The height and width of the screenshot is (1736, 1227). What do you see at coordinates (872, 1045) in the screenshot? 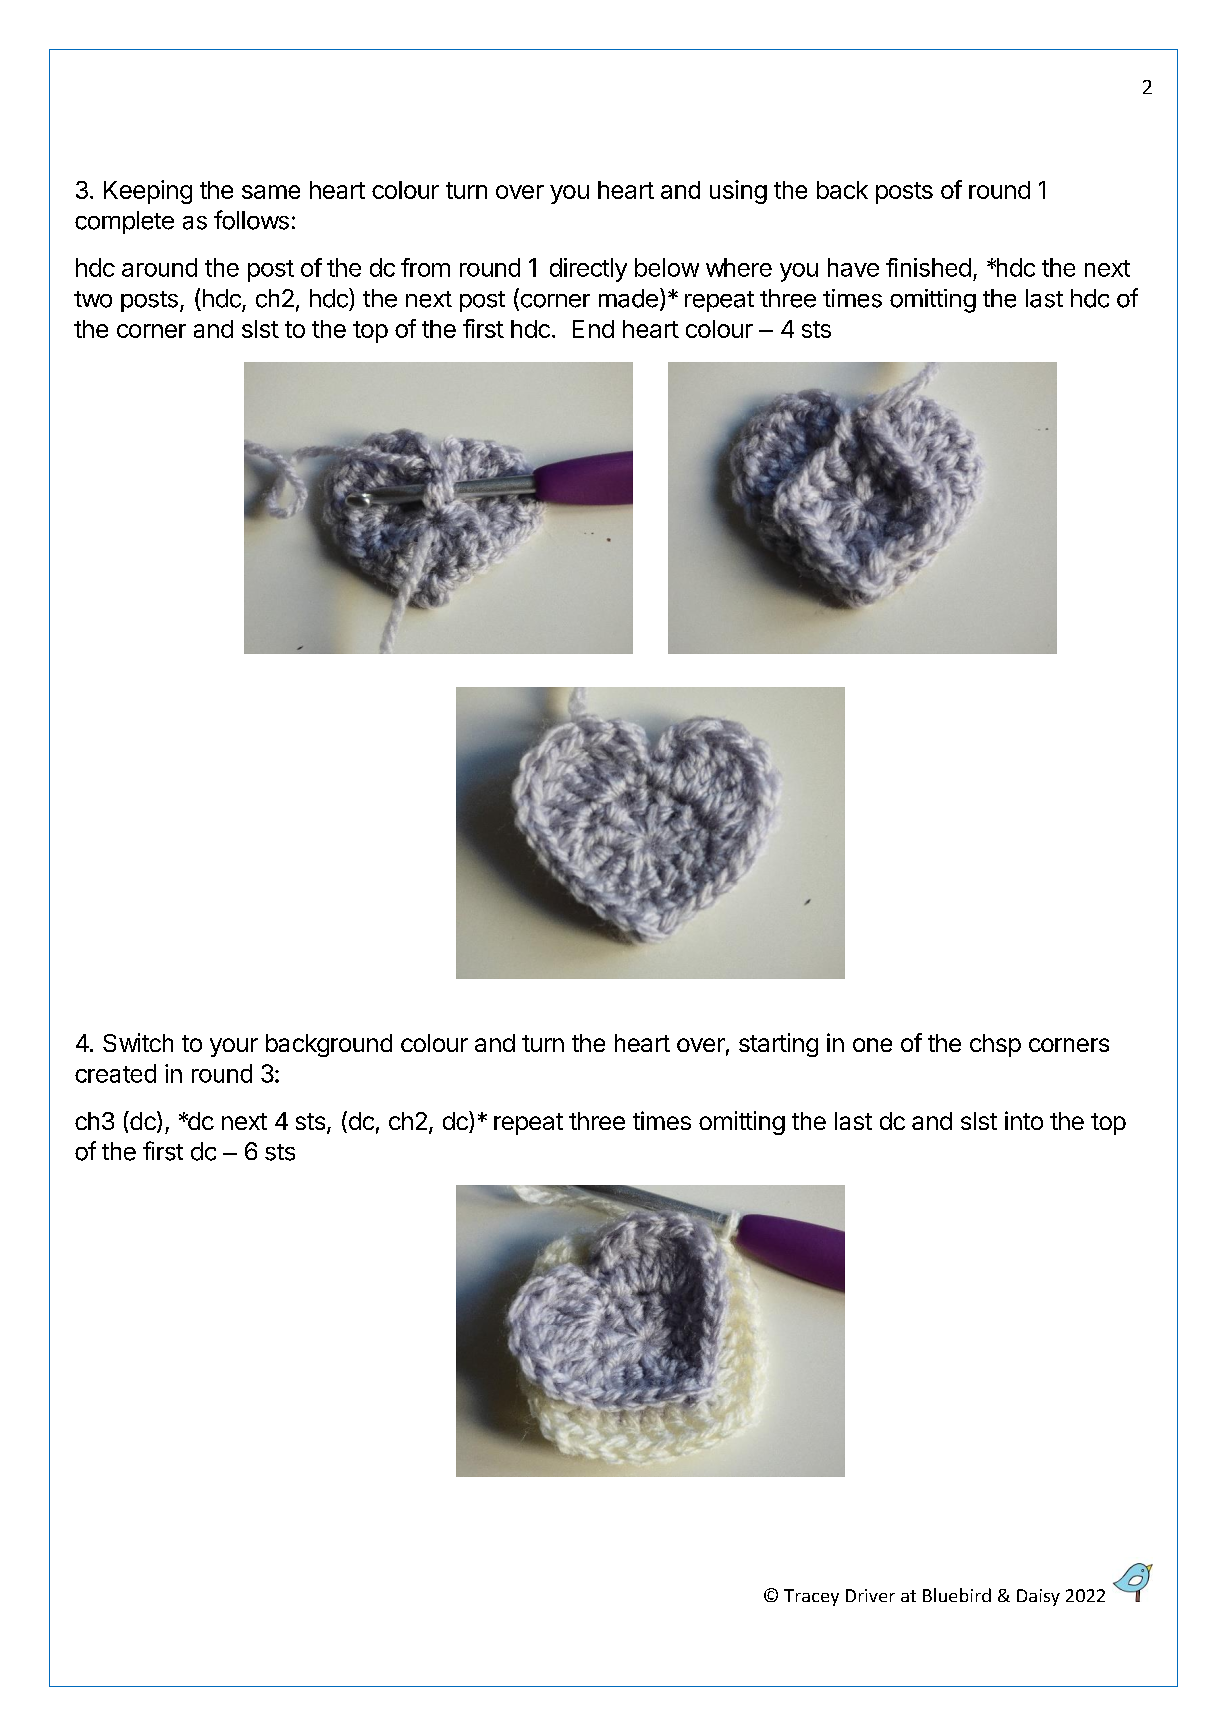
I see `one` at bounding box center [872, 1045].
